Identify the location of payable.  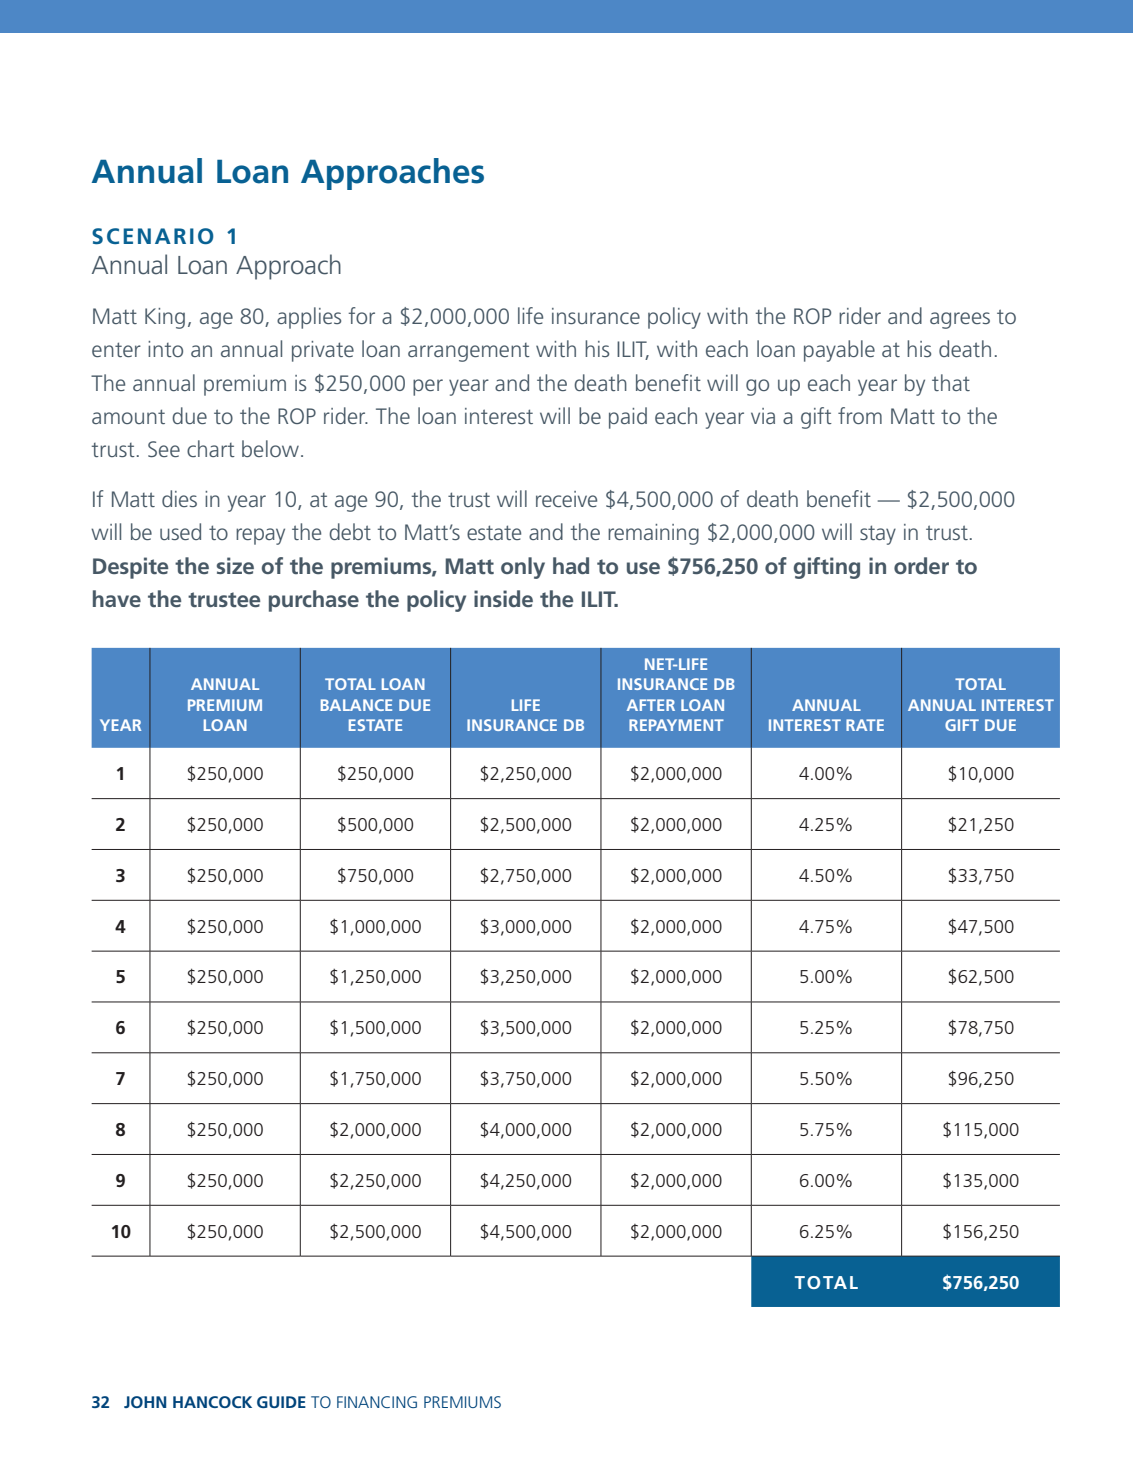
(839, 351).
